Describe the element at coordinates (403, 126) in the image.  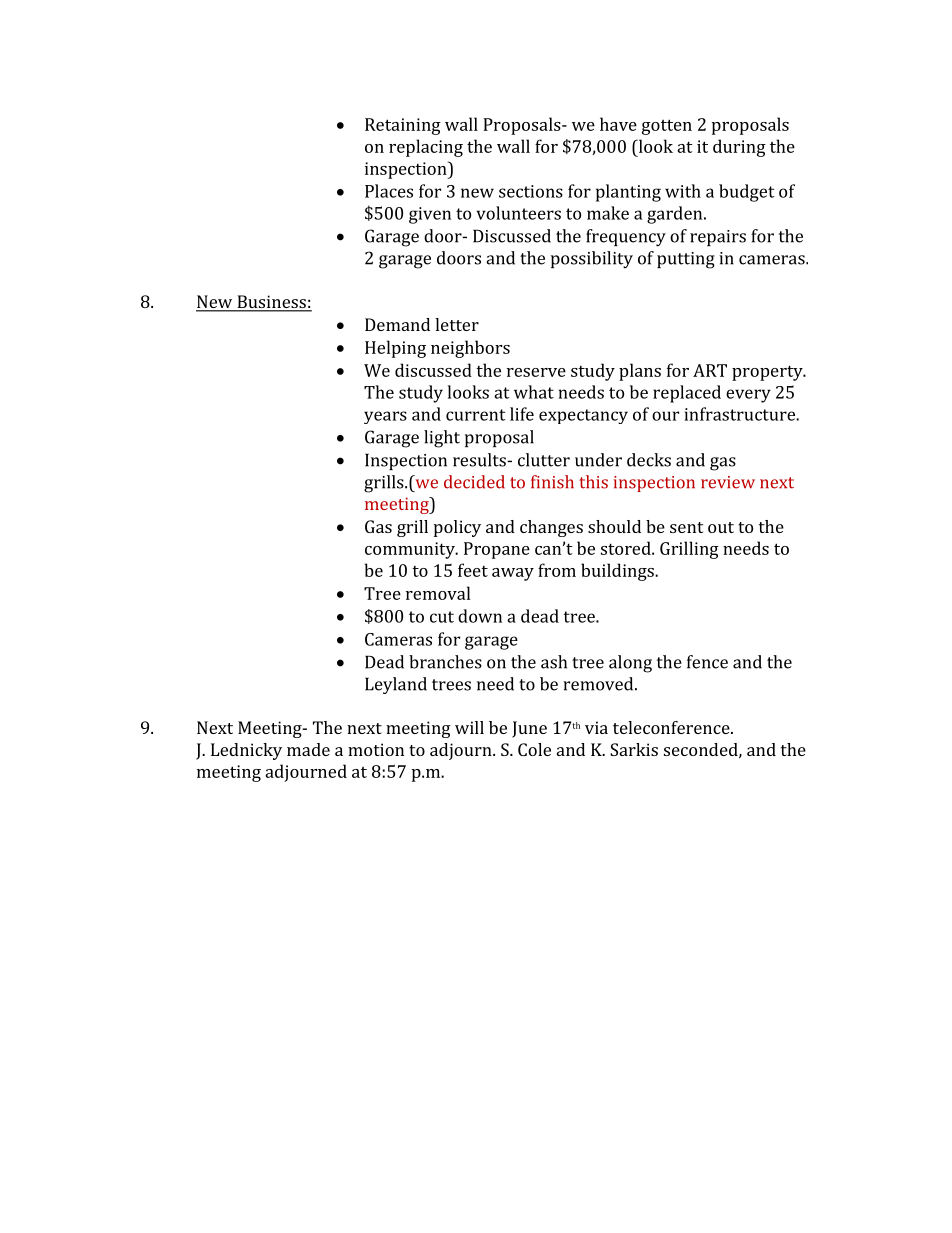
I see `Retaining` at that location.
